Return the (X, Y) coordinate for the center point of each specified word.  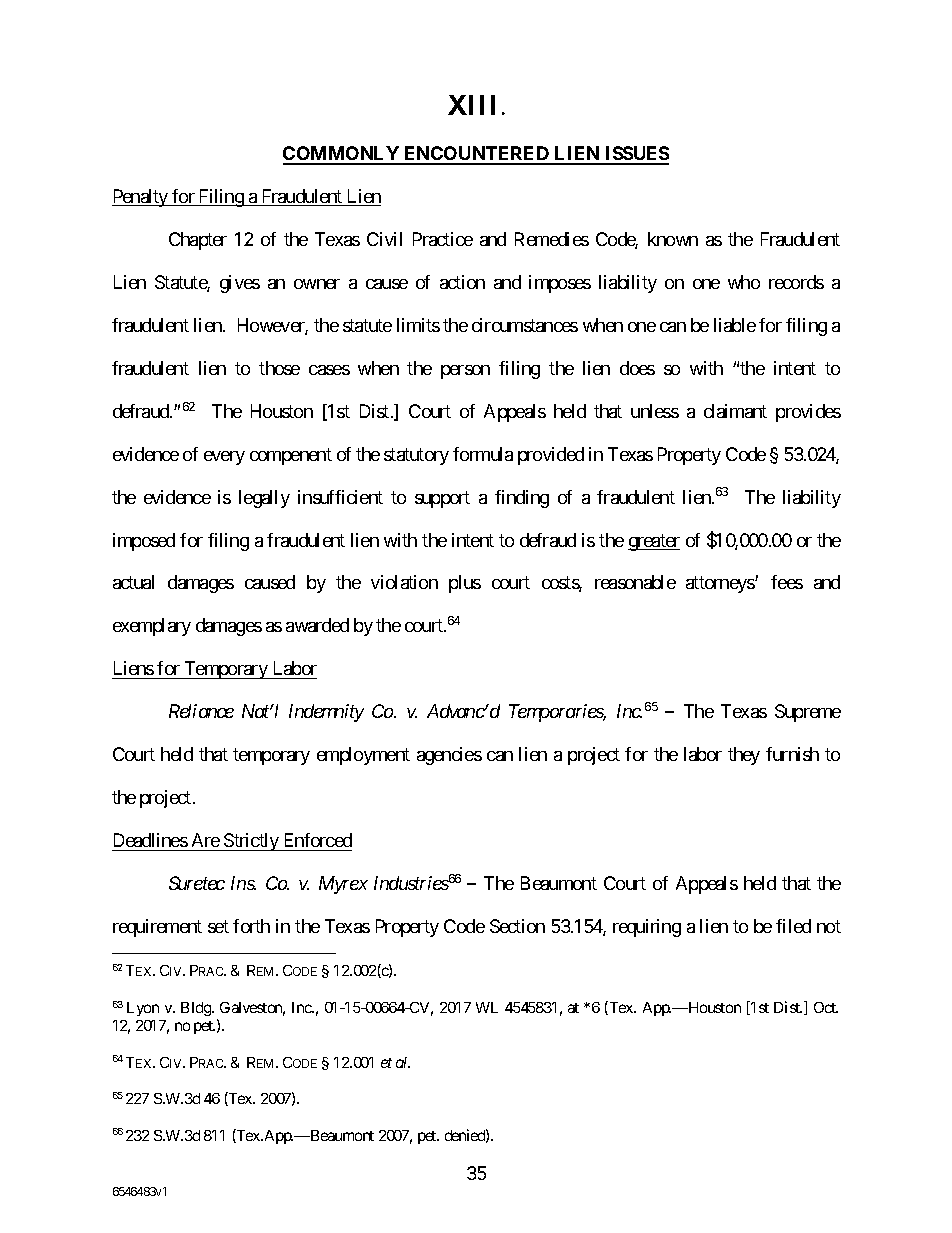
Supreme (808, 713)
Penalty (141, 198)
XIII (471, 105)
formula (483, 454)
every (224, 458)
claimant (735, 411)
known (673, 239)
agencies (449, 756)
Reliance (201, 711)
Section (517, 926)
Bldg (197, 1009)
